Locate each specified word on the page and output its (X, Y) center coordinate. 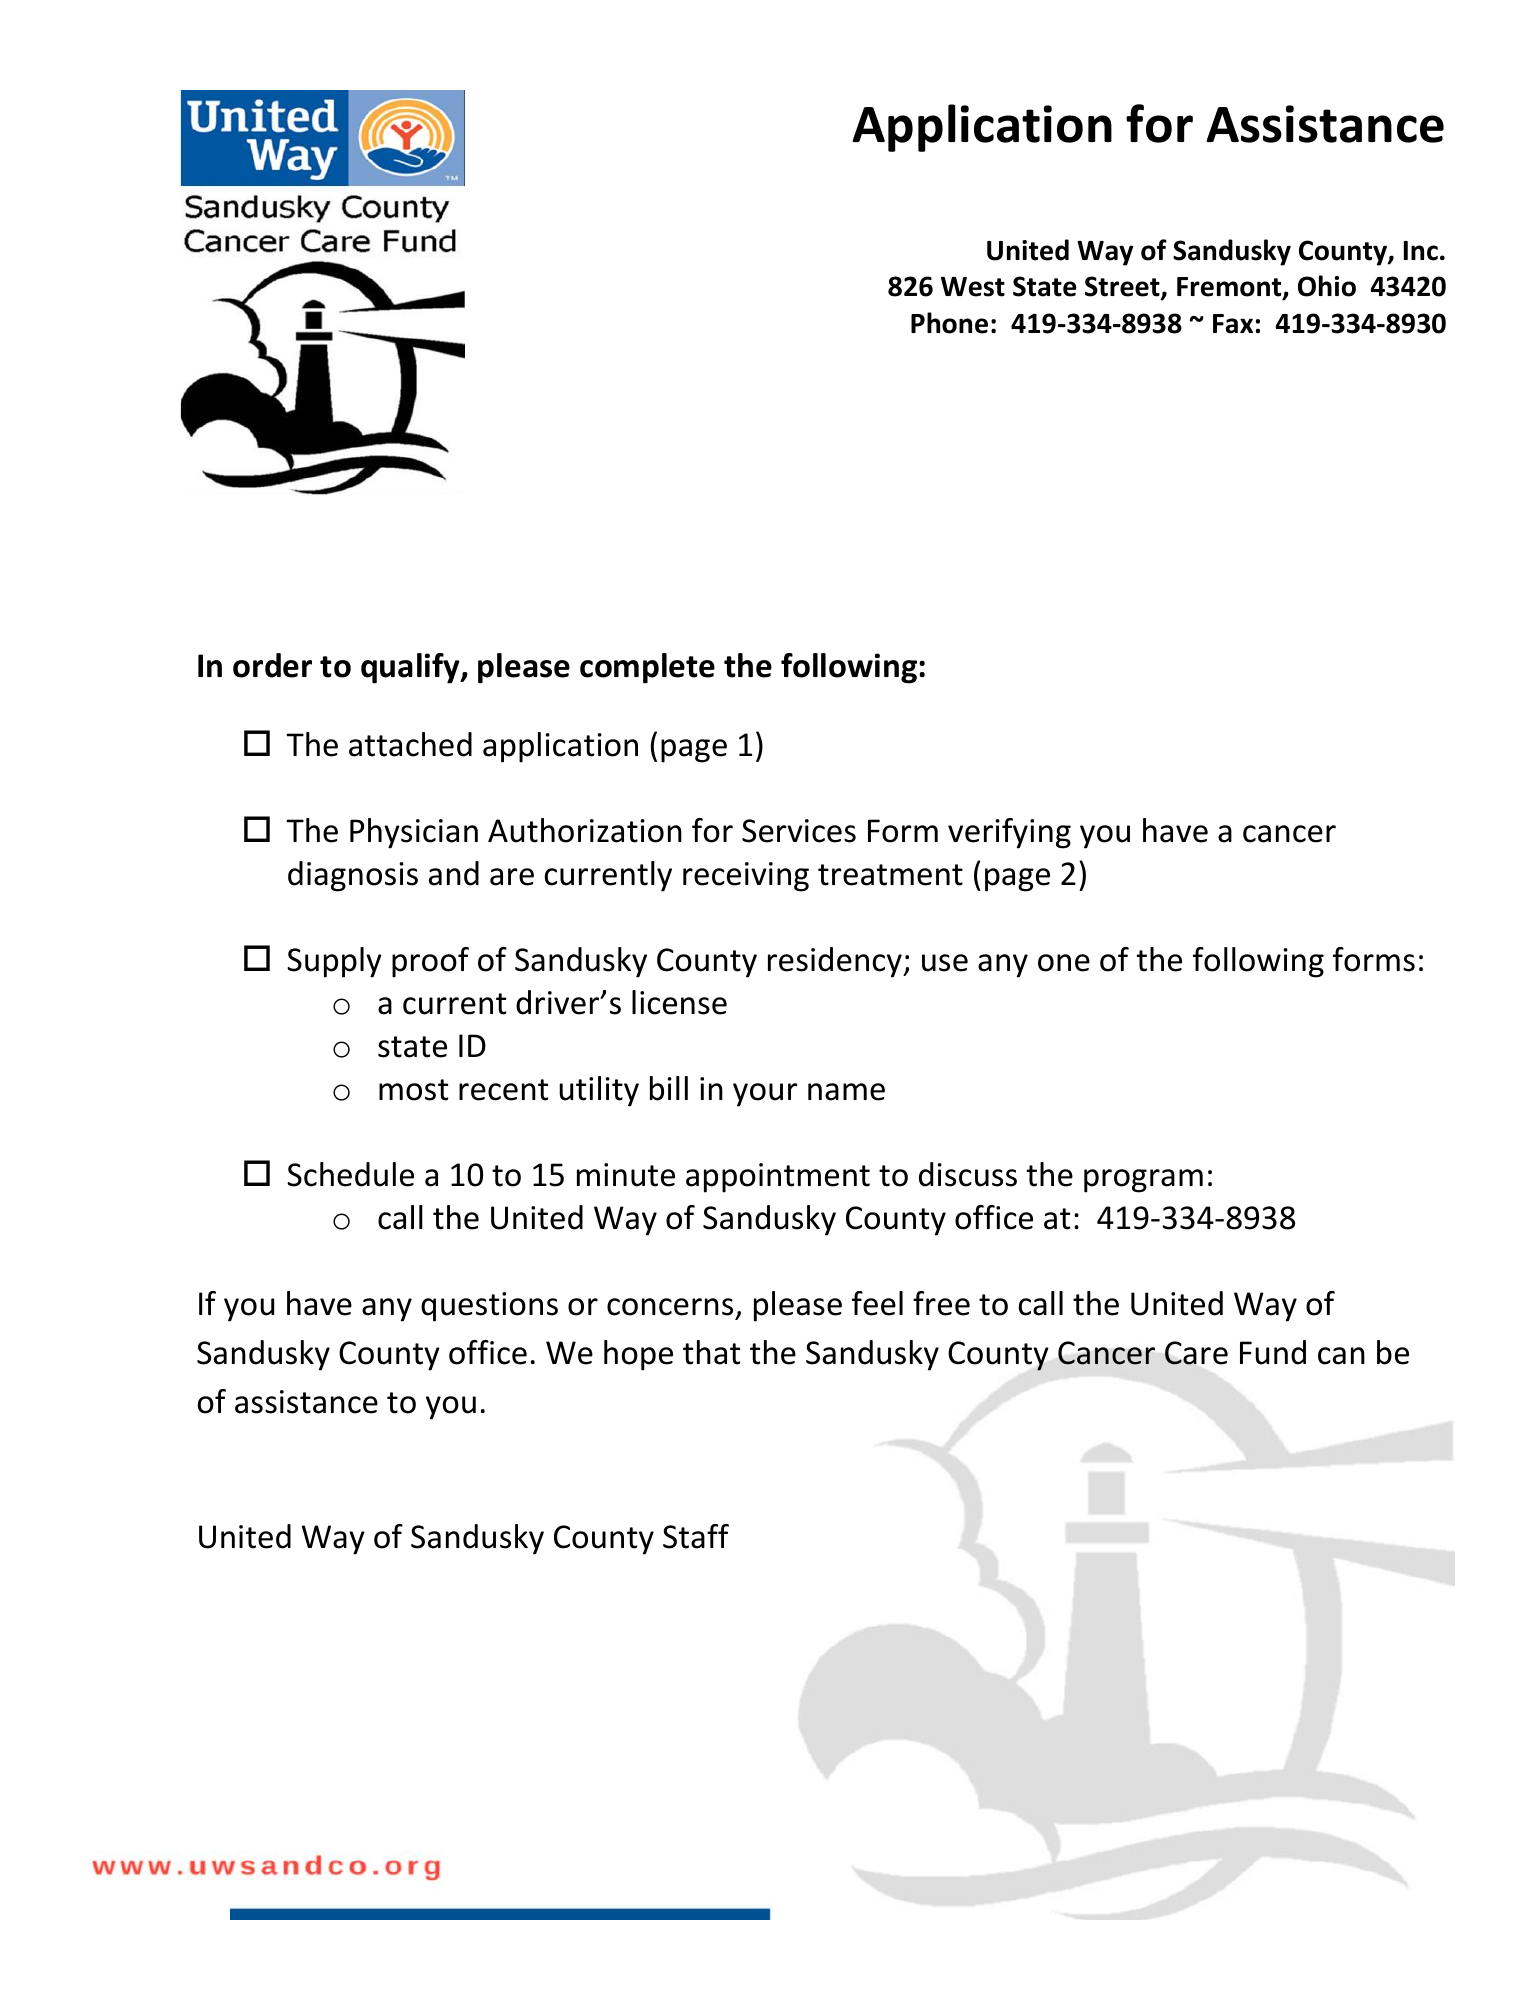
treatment (890, 875)
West (973, 287)
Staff (696, 1536)
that (711, 1352)
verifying (1009, 833)
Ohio (1327, 286)
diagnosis (353, 876)
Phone (949, 323)
